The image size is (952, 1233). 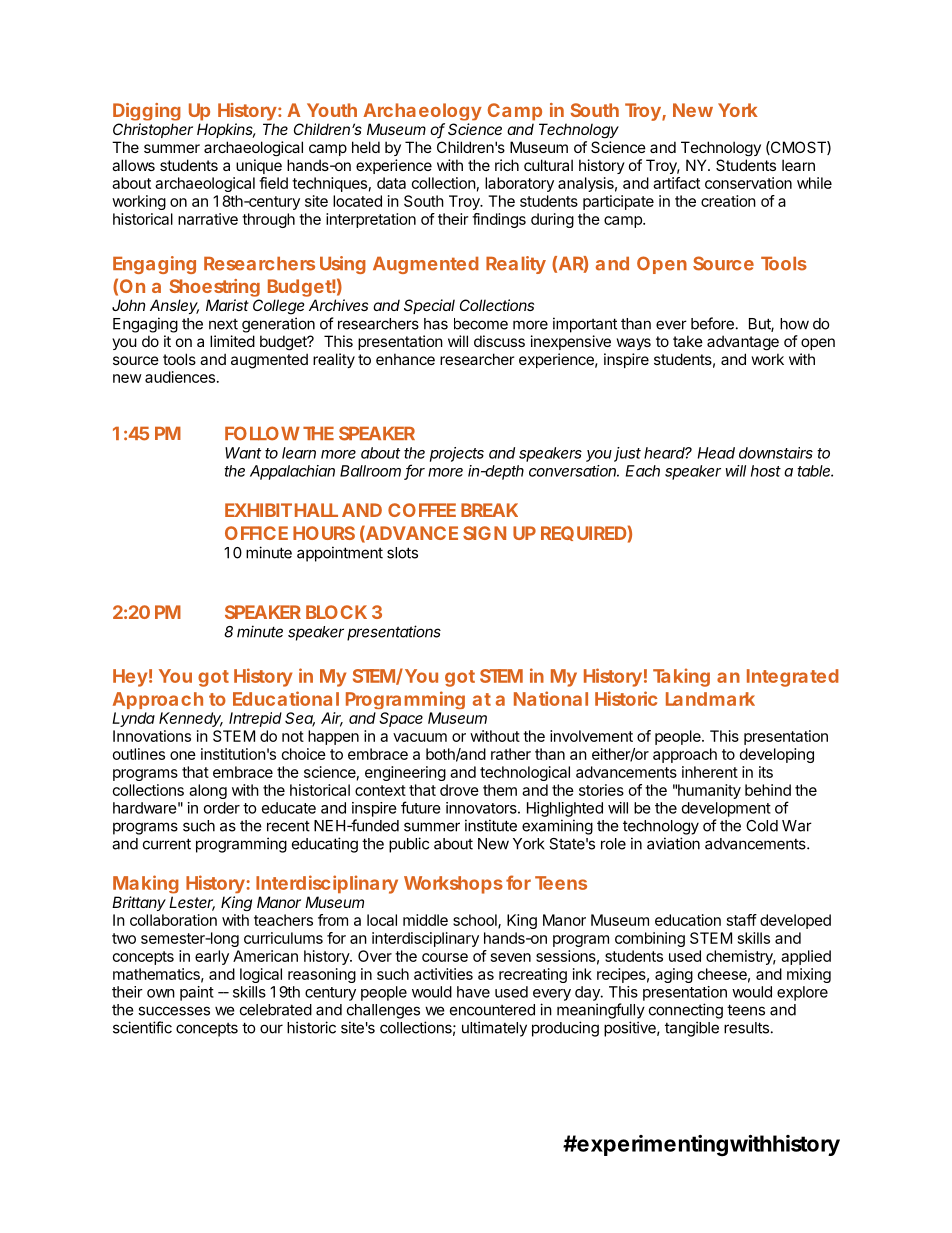 What do you see at coordinates (180, 377) in the screenshot?
I see `audiences` at bounding box center [180, 377].
